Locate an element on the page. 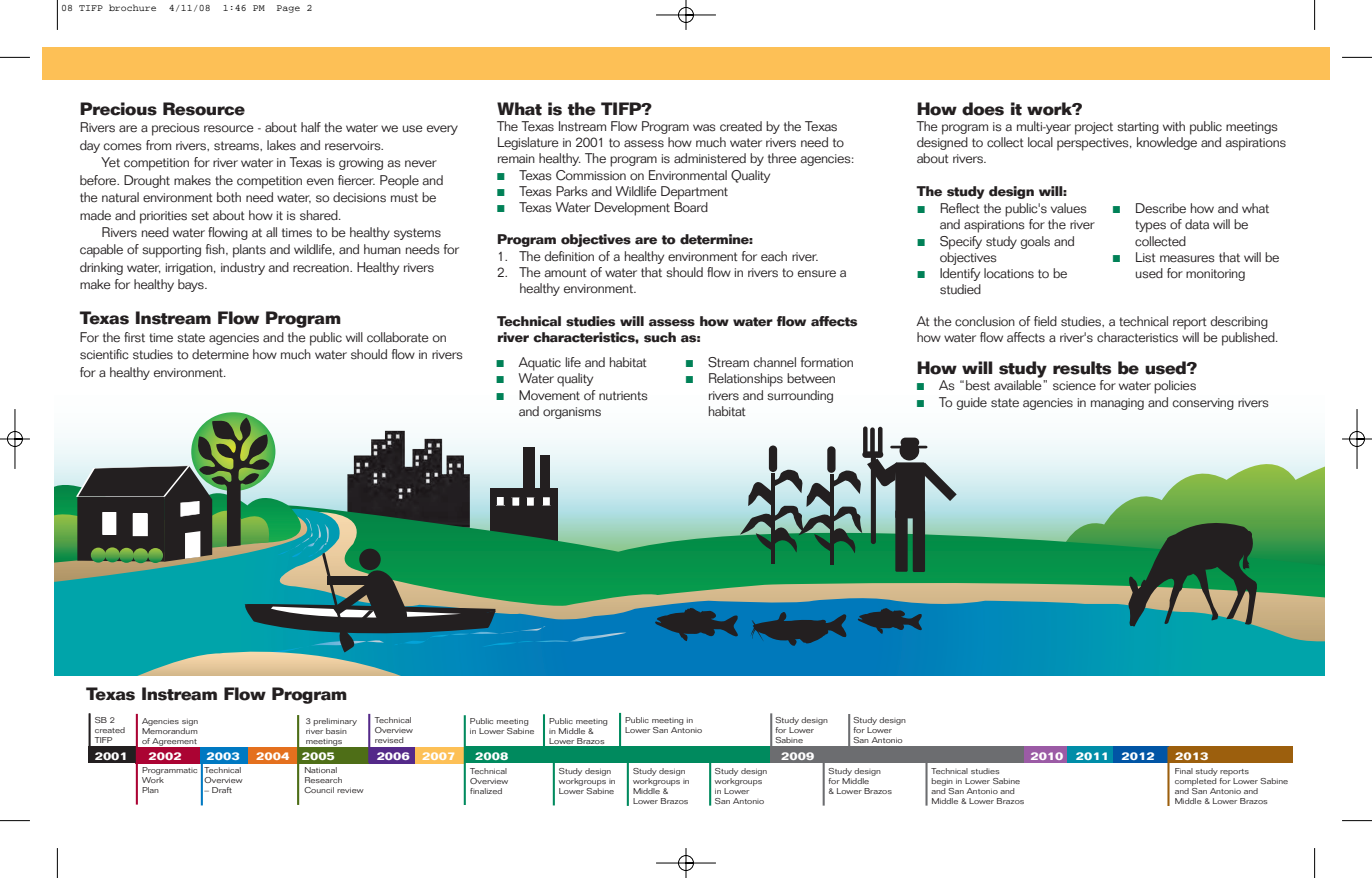 The width and height of the document is (1372, 878). amount is located at coordinates (565, 272).
